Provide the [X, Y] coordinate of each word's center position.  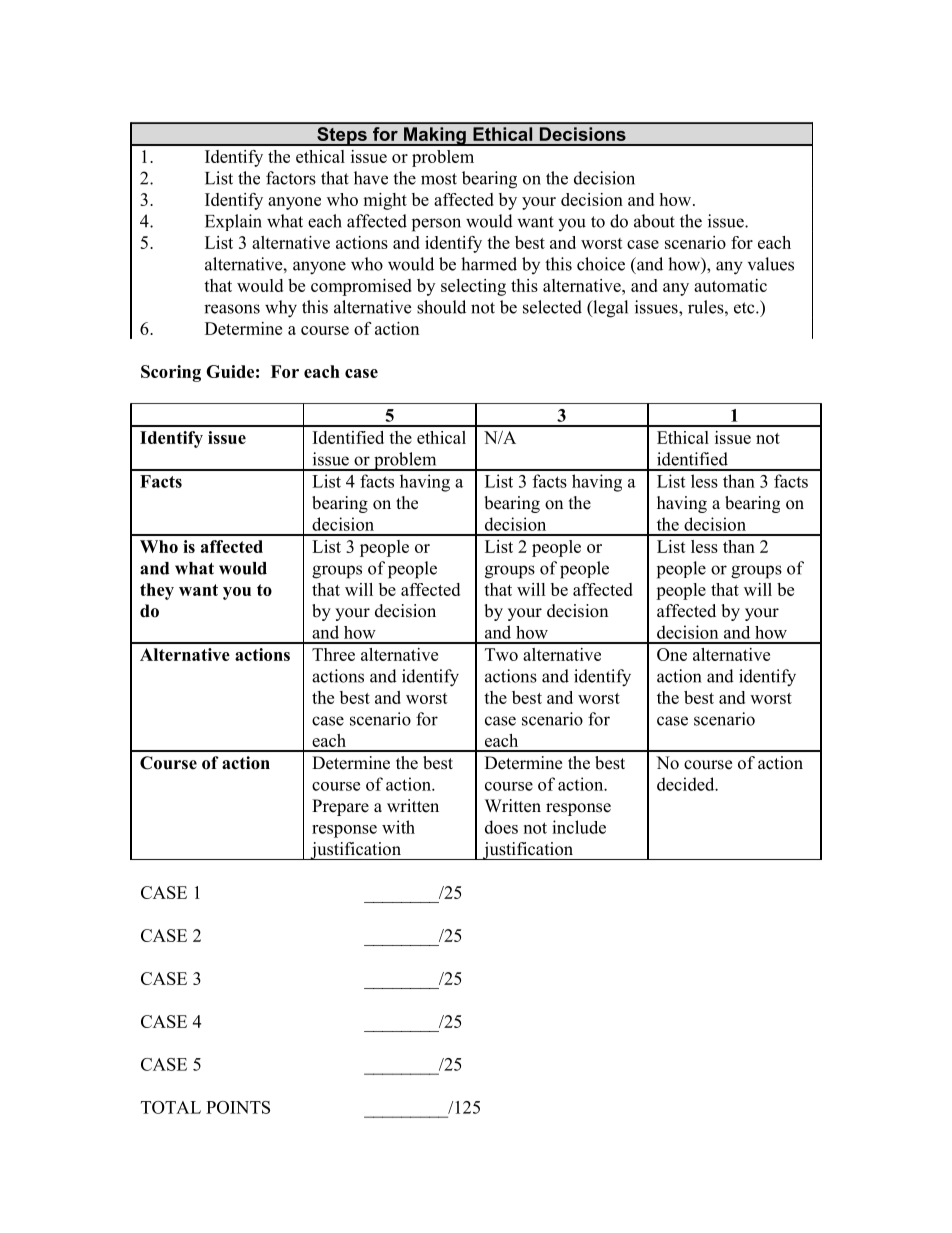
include [579, 827]
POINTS [238, 1107]
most [439, 179]
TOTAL [171, 1107]
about [654, 221]
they [157, 591]
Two [501, 654]
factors [291, 178]
